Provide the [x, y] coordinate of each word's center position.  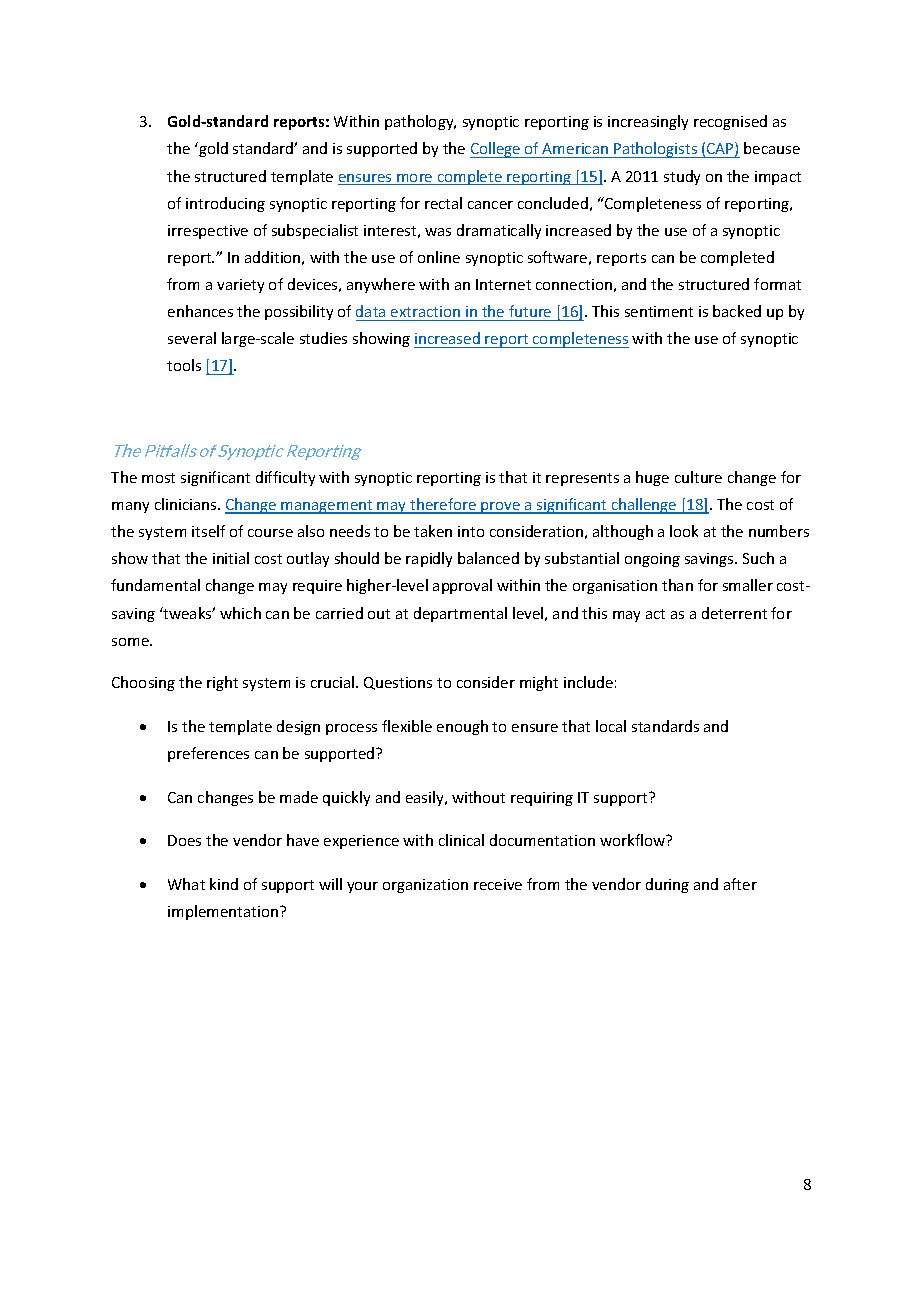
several [192, 338]
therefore [443, 505]
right [222, 683]
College [496, 150]
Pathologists [656, 150]
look [684, 531]
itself [208, 531]
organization [425, 886]
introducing [225, 204]
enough [462, 727]
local [611, 726]
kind [224, 884]
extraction [425, 311]
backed [737, 311]
